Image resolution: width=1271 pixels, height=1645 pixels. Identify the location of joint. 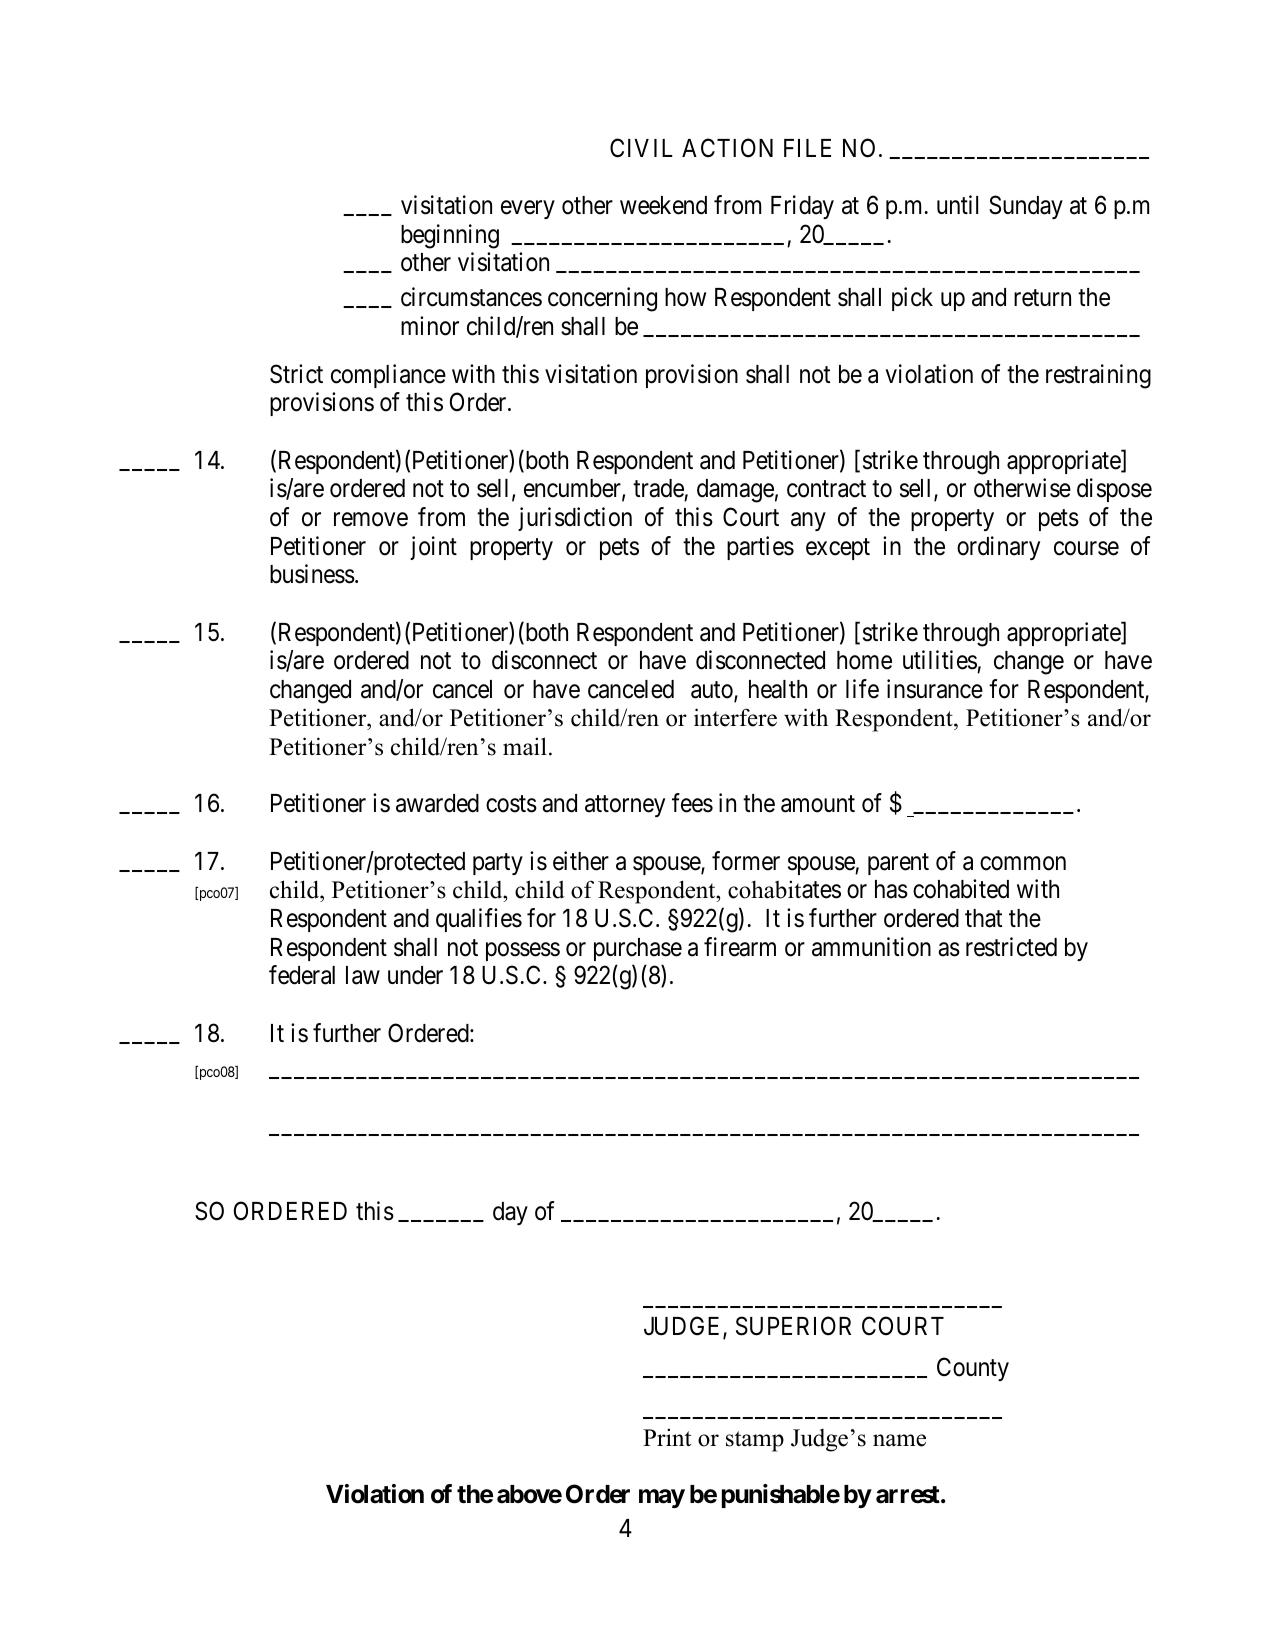
(433, 548).
